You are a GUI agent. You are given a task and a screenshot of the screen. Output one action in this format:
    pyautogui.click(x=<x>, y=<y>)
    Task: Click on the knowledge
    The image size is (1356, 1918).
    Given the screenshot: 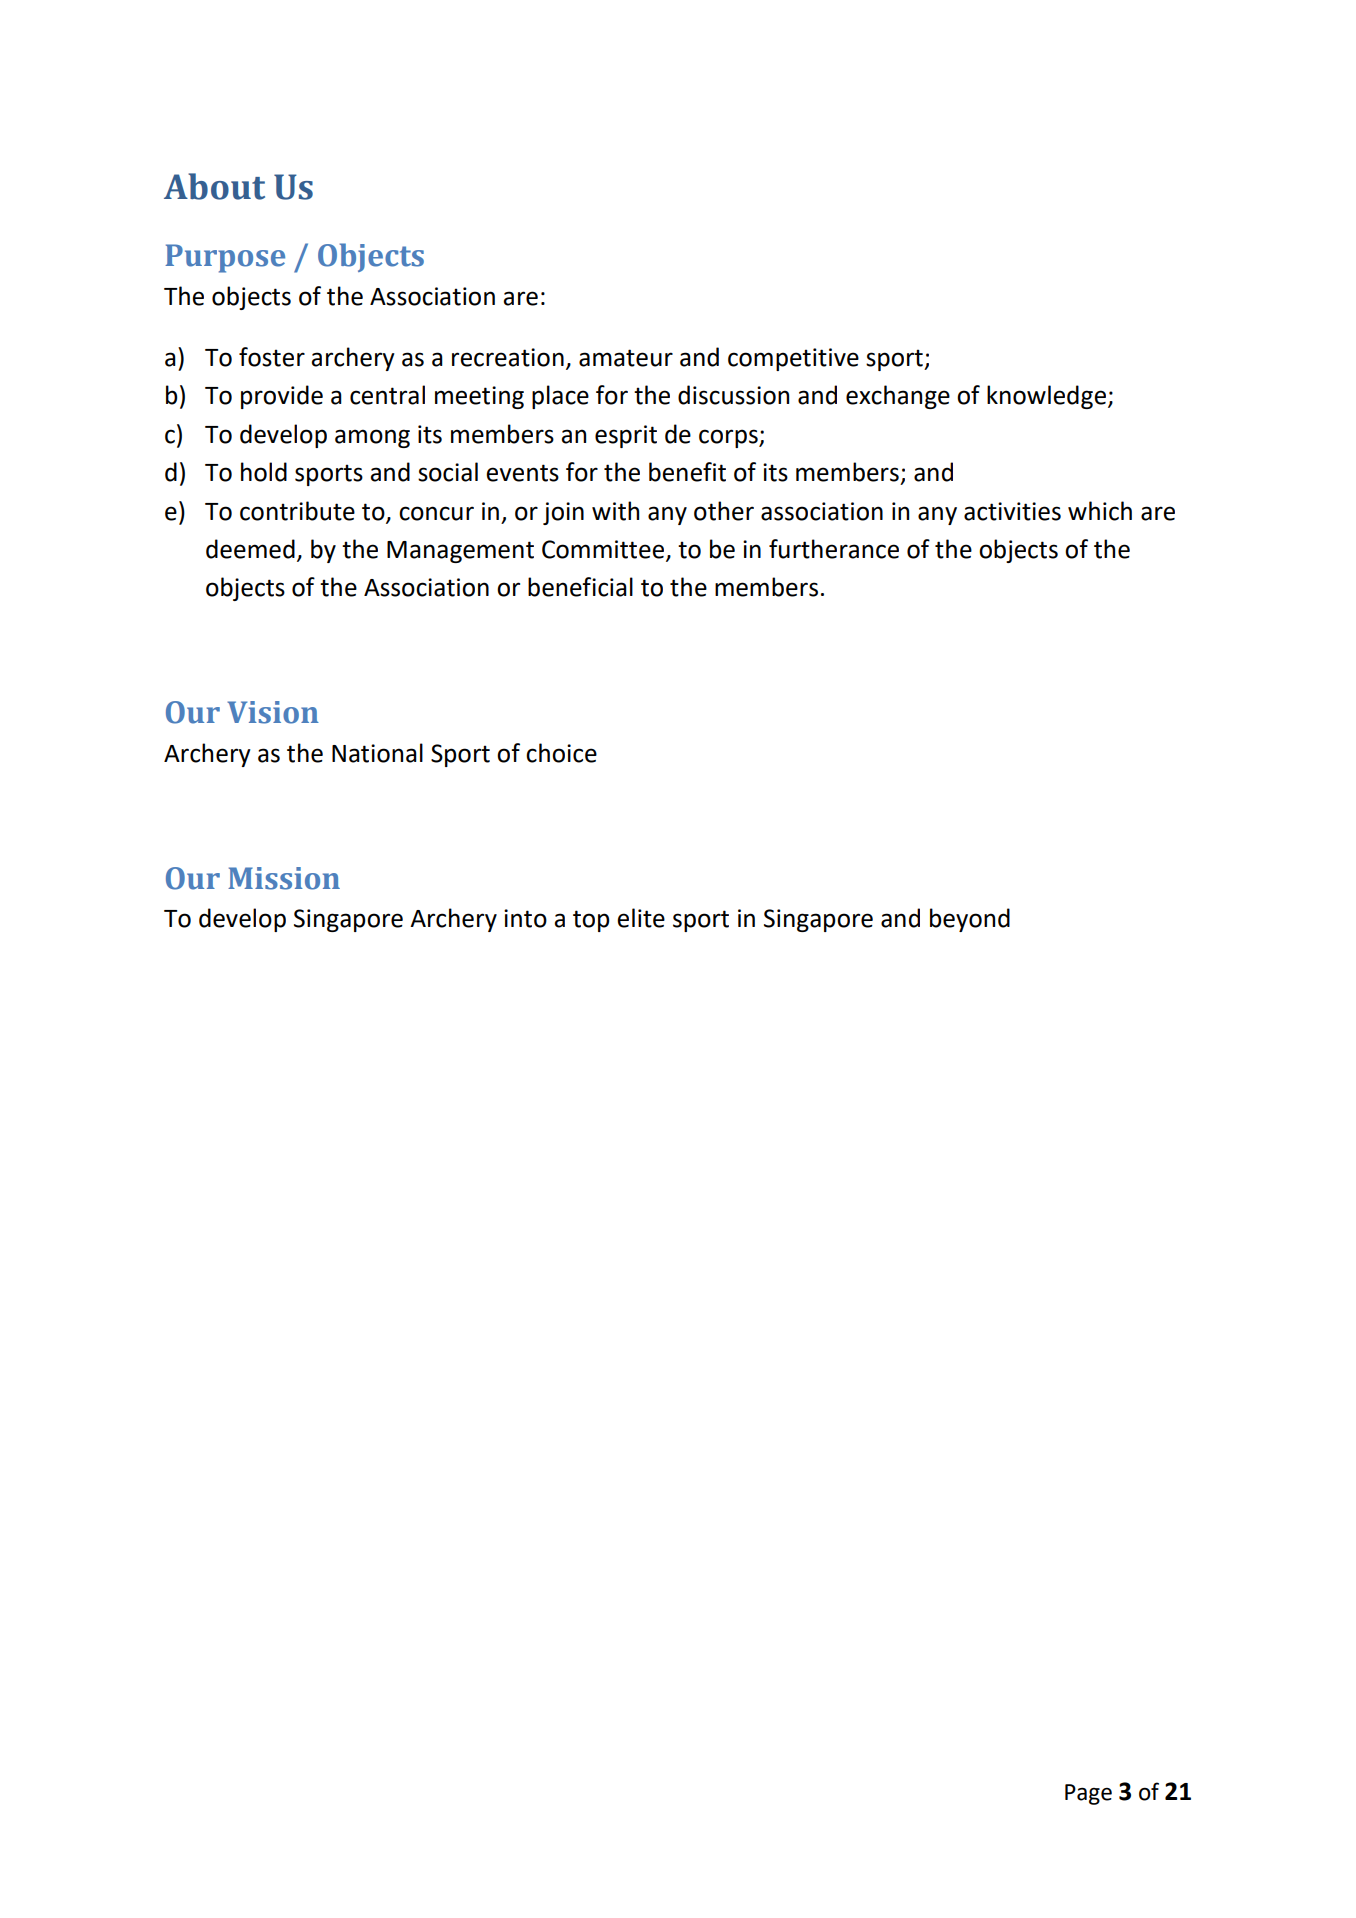 What is the action you would take?
    pyautogui.click(x=1046, y=397)
